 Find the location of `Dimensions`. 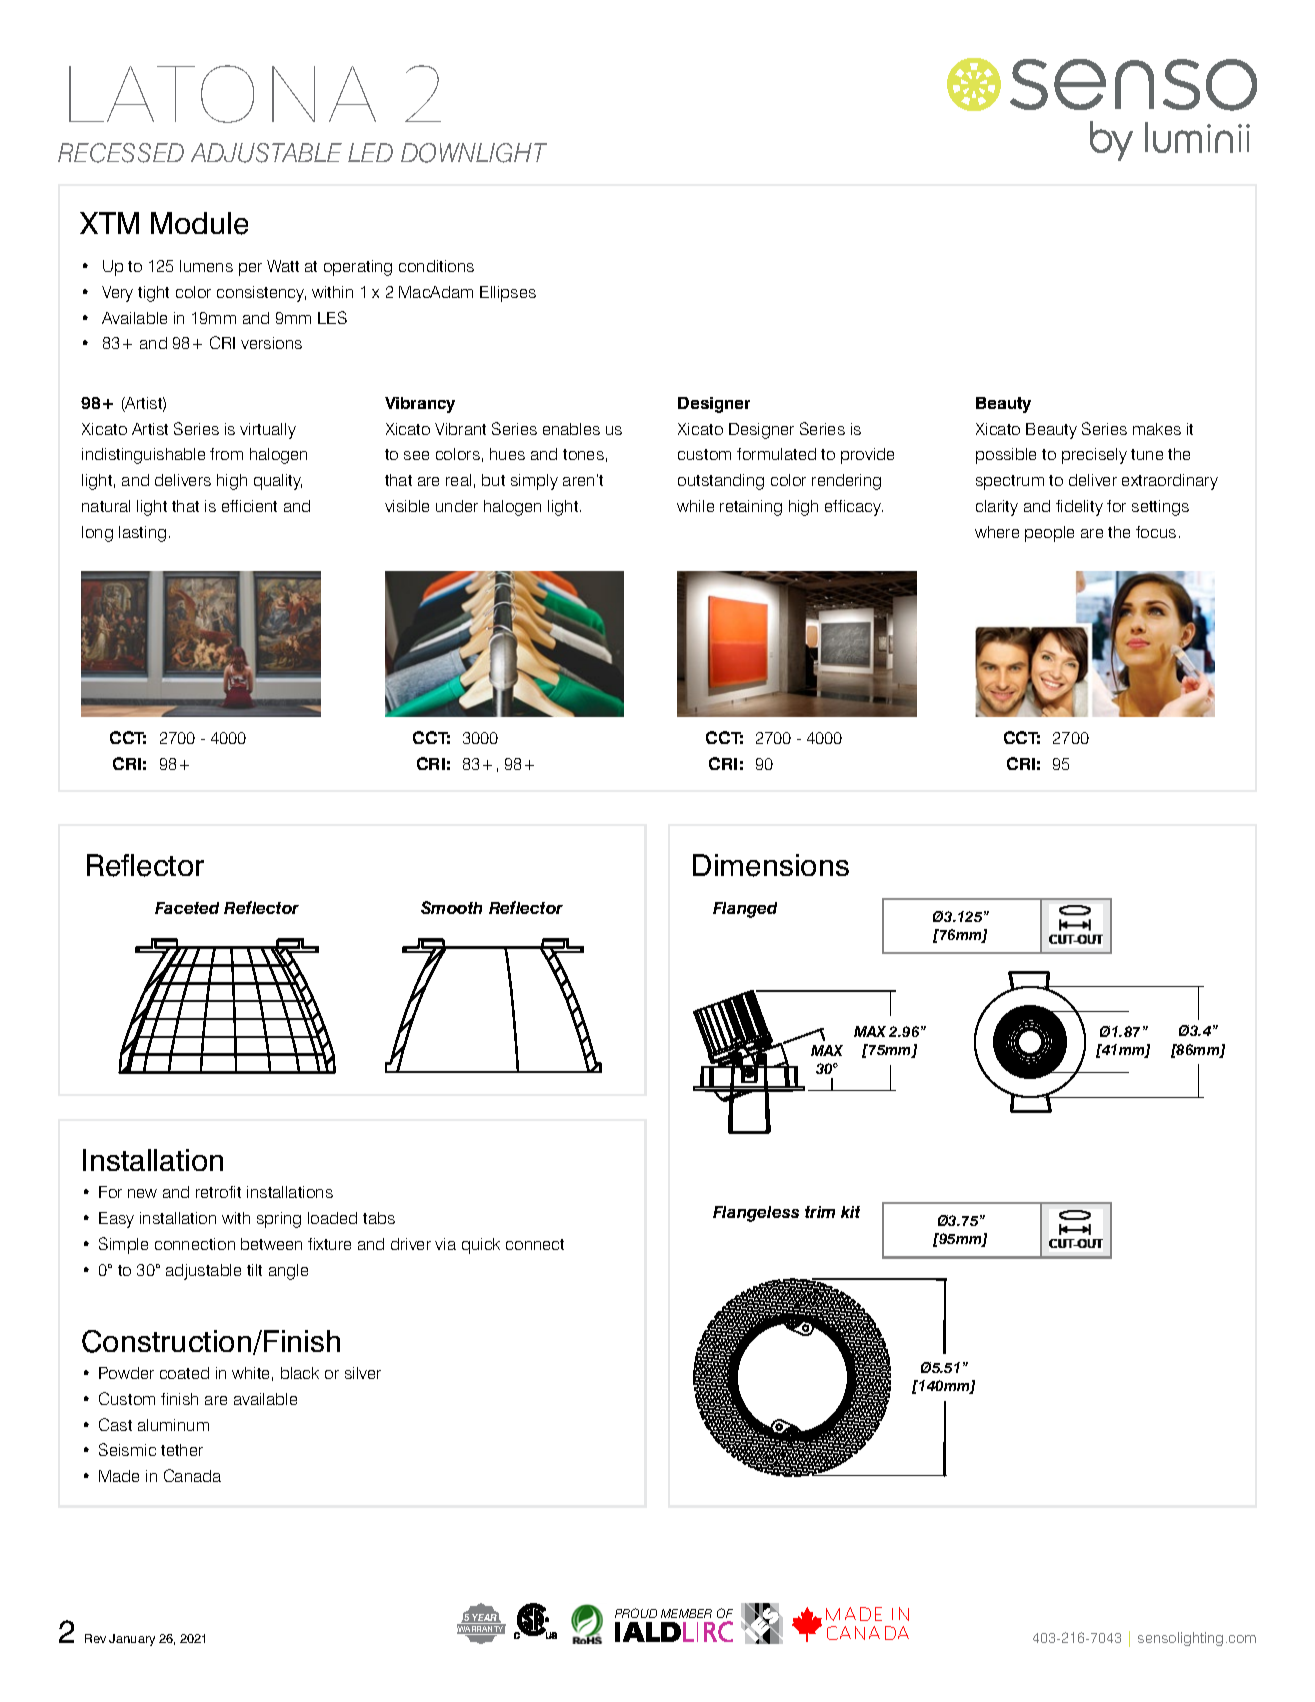

Dimensions is located at coordinates (771, 865).
